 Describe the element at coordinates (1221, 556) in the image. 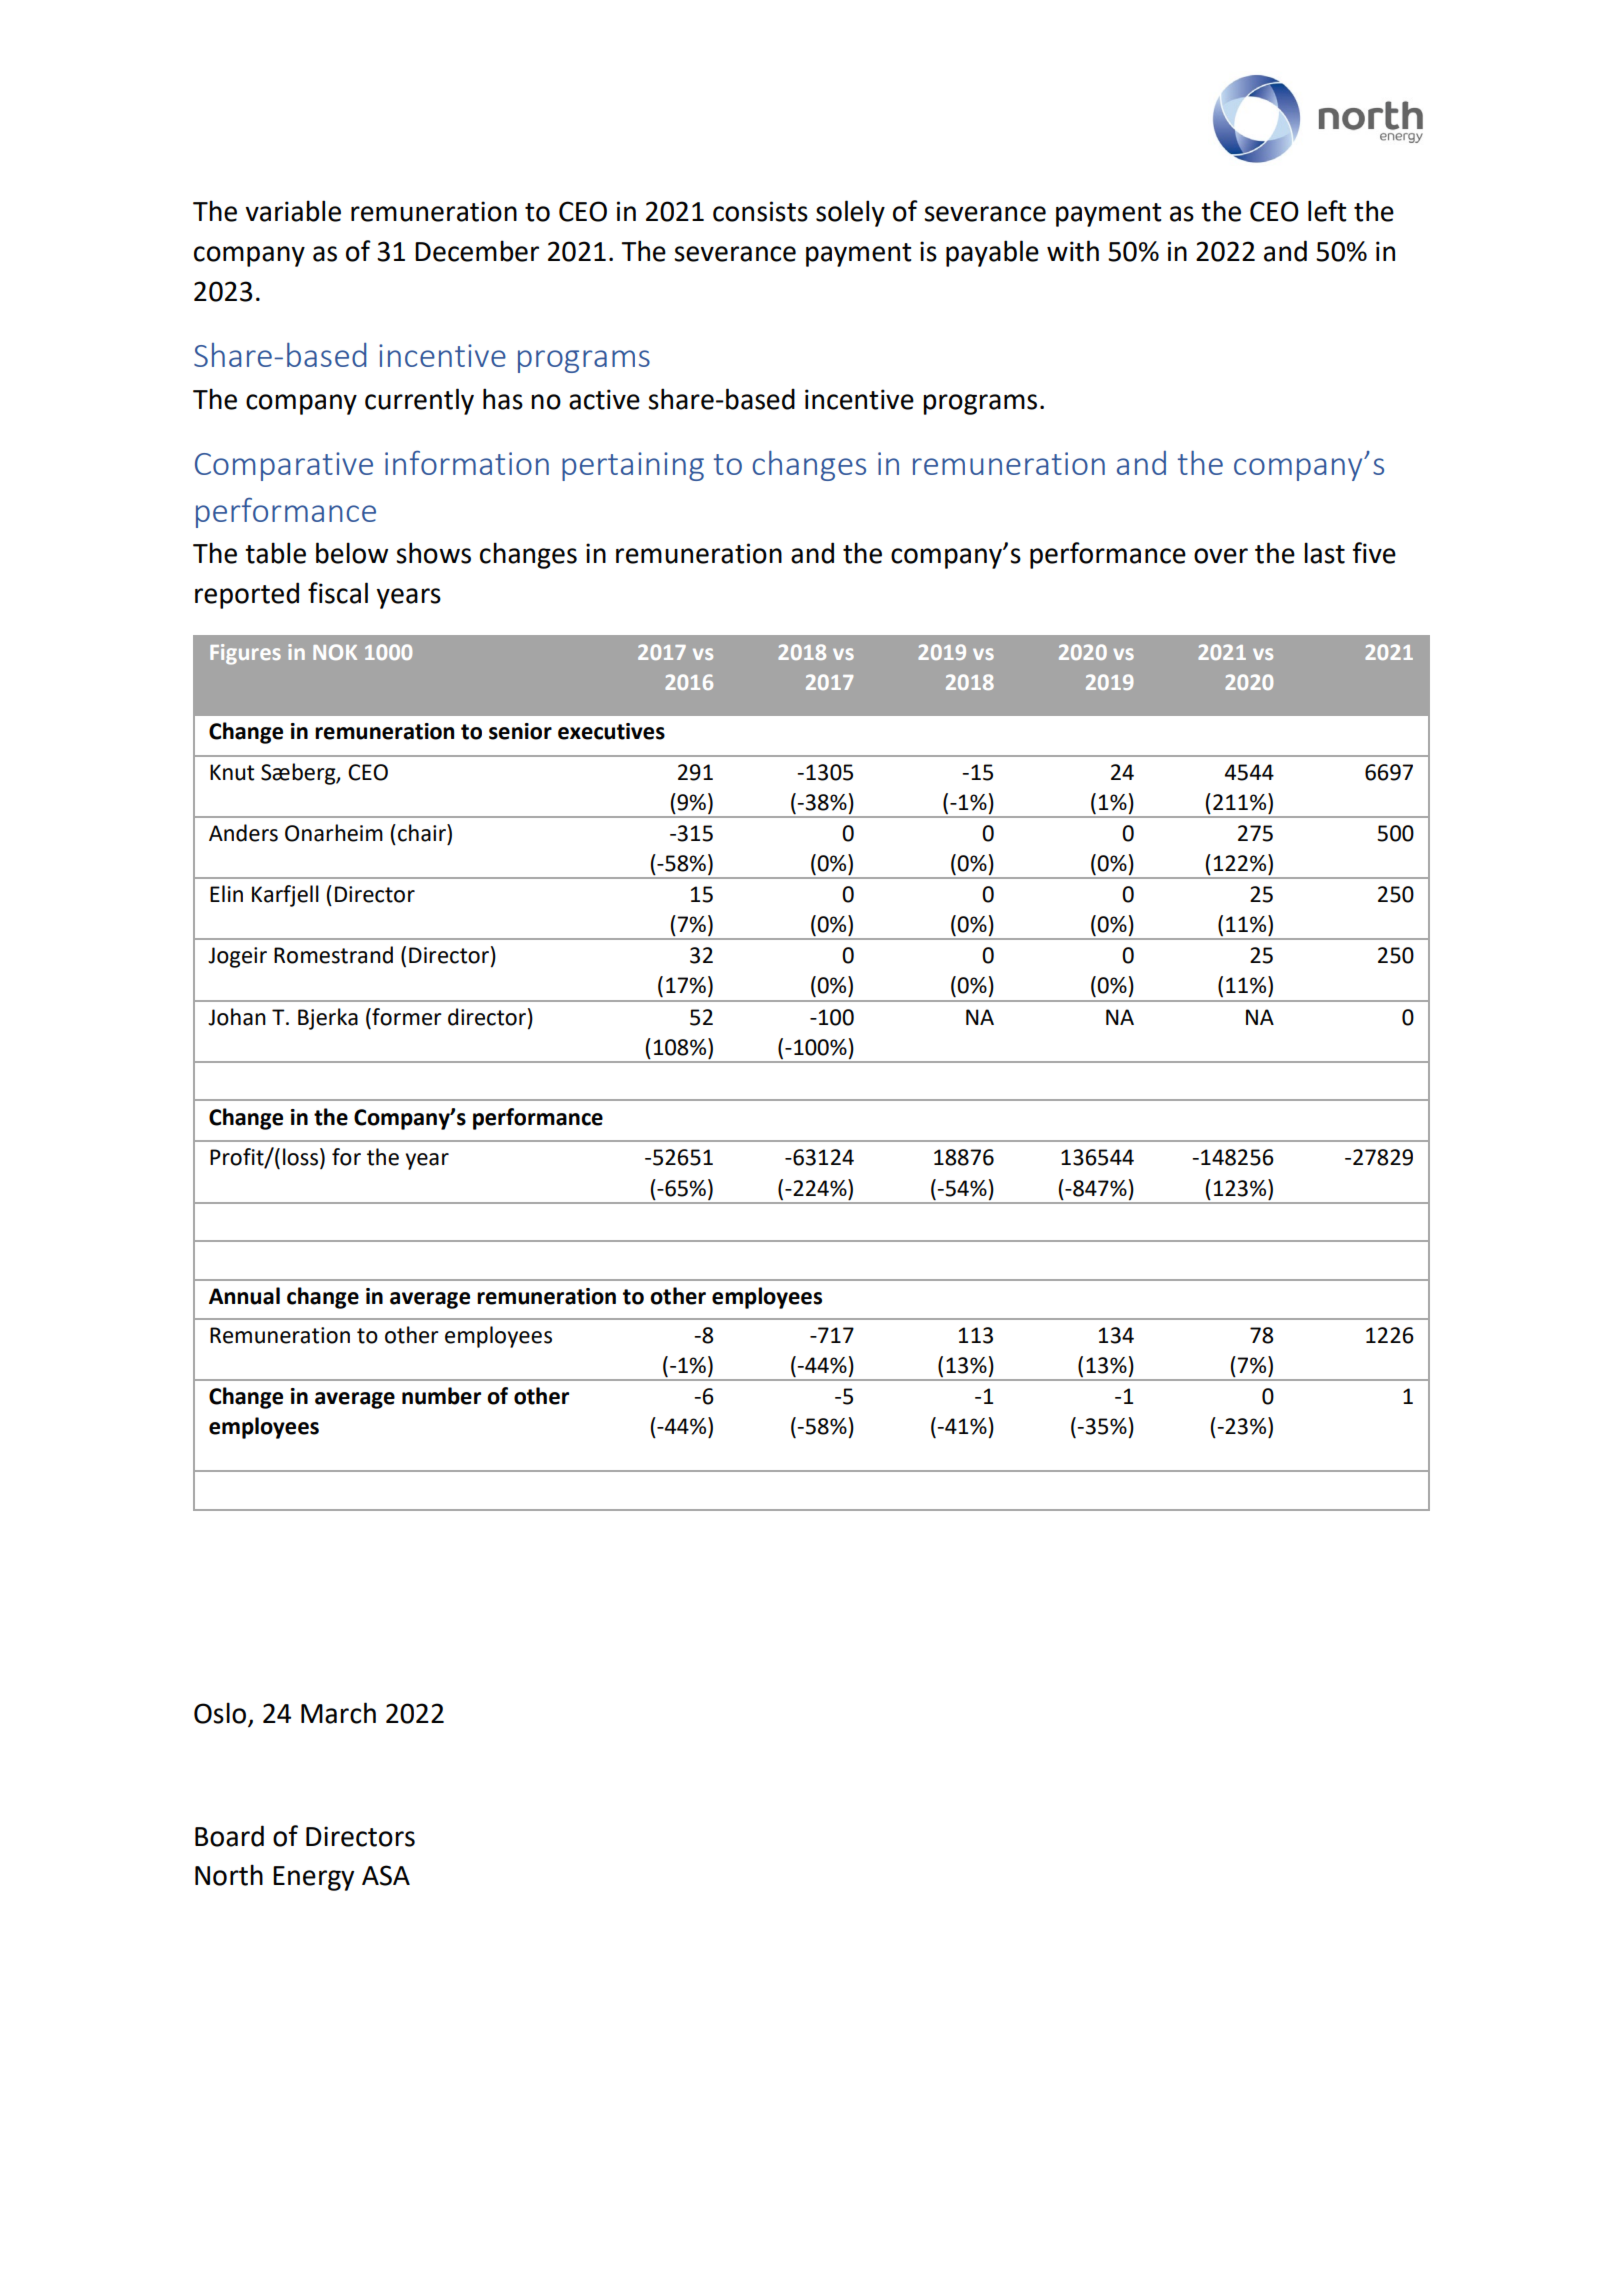

I see `over` at that location.
